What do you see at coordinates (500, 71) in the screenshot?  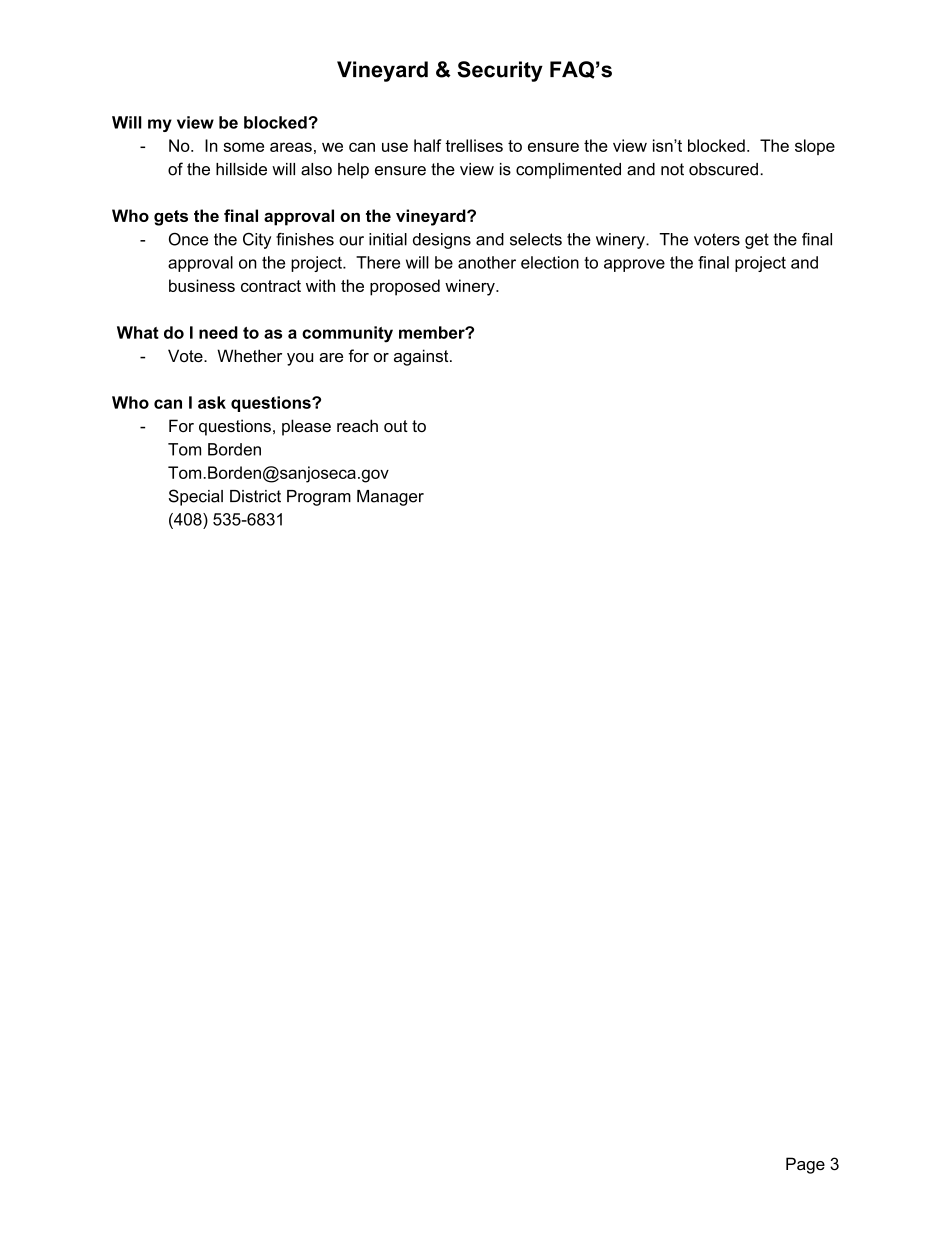 I see `Security` at bounding box center [500, 71].
